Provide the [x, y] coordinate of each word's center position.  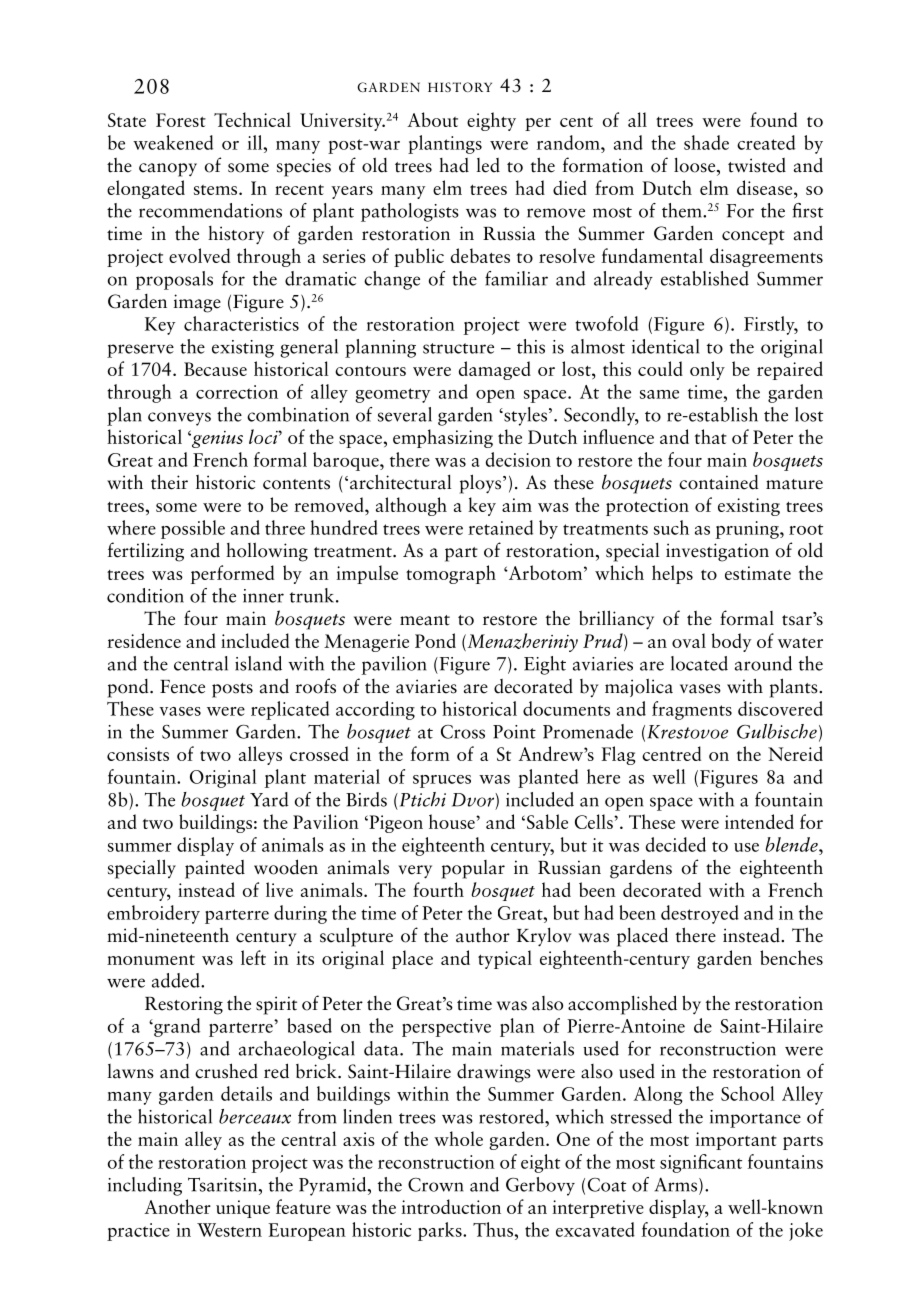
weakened [173, 142]
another [177, 1206]
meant [425, 620]
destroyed [700, 914]
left [253, 957]
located [699, 663]
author [483, 935]
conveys [179, 419]
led [488, 165]
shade [706, 142]
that [711, 436]
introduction [451, 1206]
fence [182, 687]
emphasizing [443, 438]
